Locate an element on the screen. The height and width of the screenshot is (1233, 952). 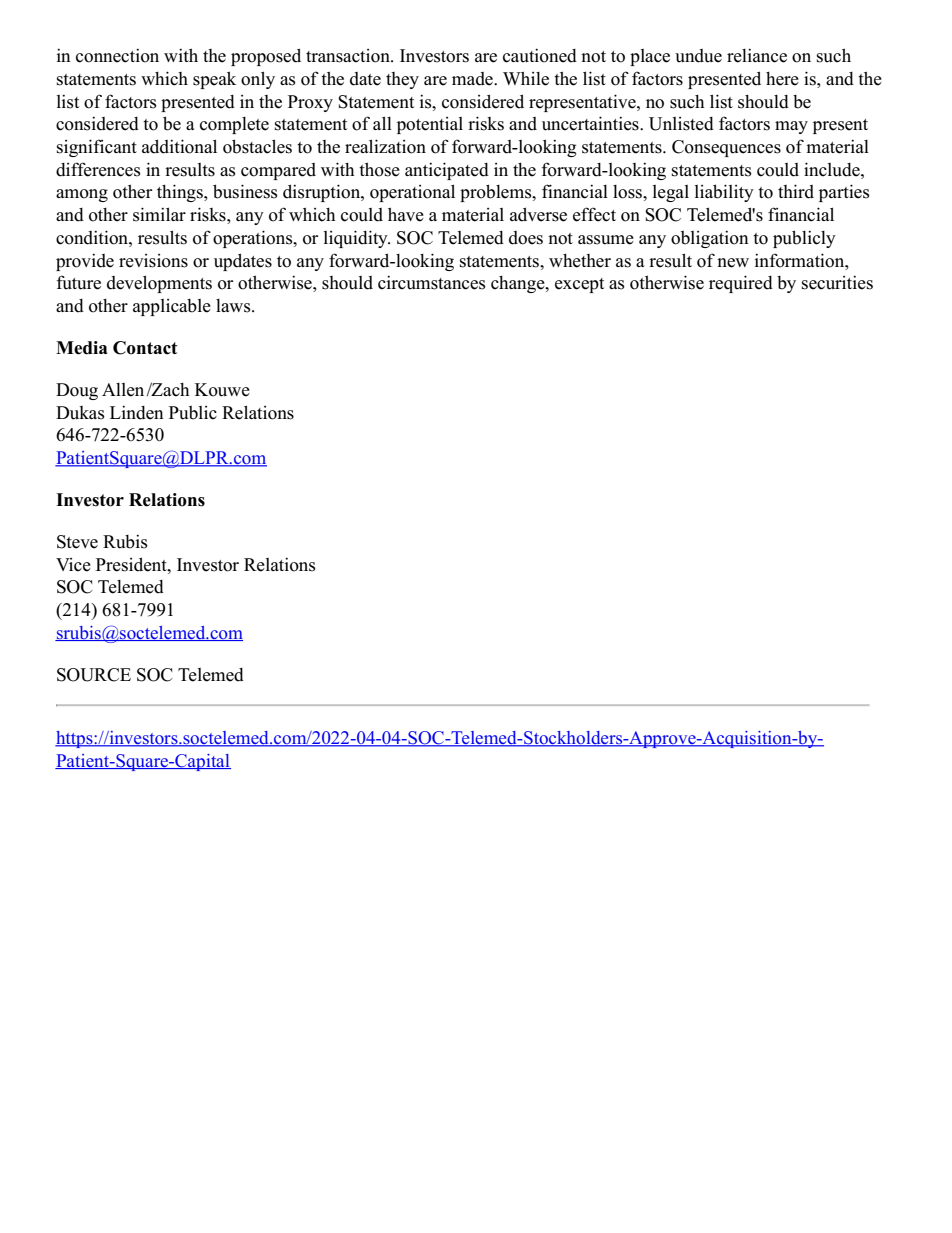
President is located at coordinates (132, 564).
